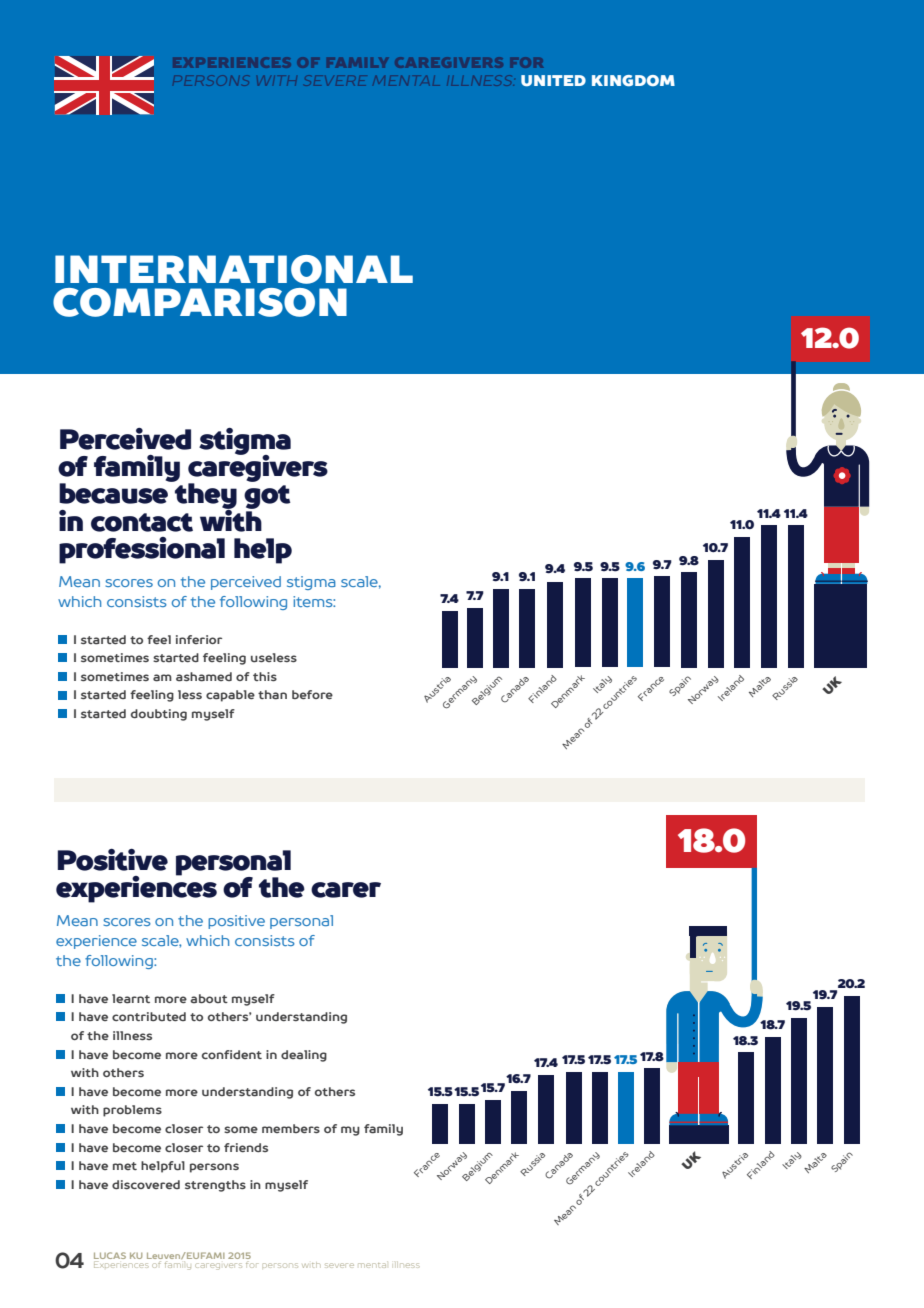 Image resolution: width=924 pixels, height=1308 pixels. Describe the element at coordinates (304, 1056) in the screenshot. I see `dealing` at that location.
